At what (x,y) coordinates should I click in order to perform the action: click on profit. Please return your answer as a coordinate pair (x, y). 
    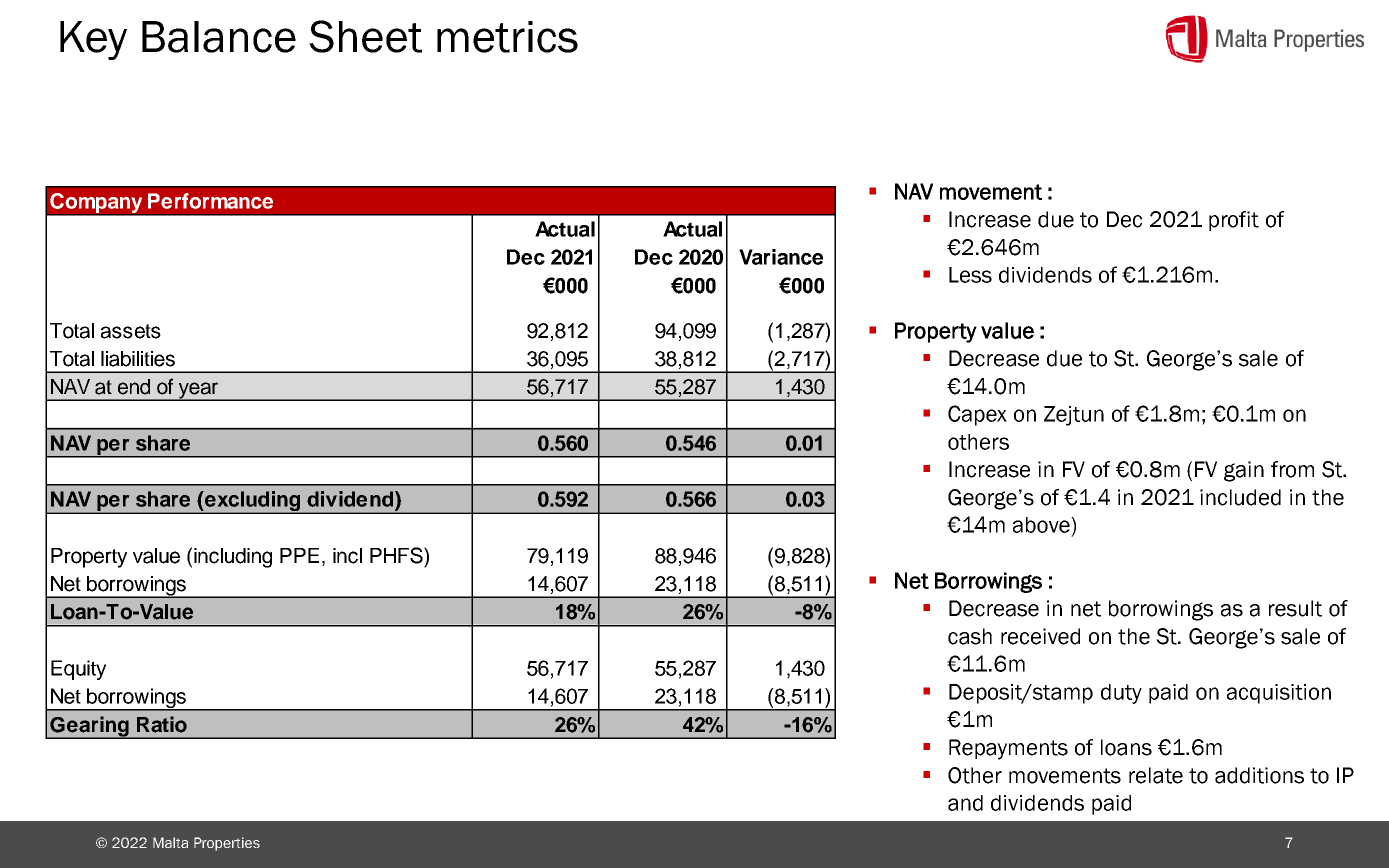
    Looking at the image, I should click on (1234, 221).
